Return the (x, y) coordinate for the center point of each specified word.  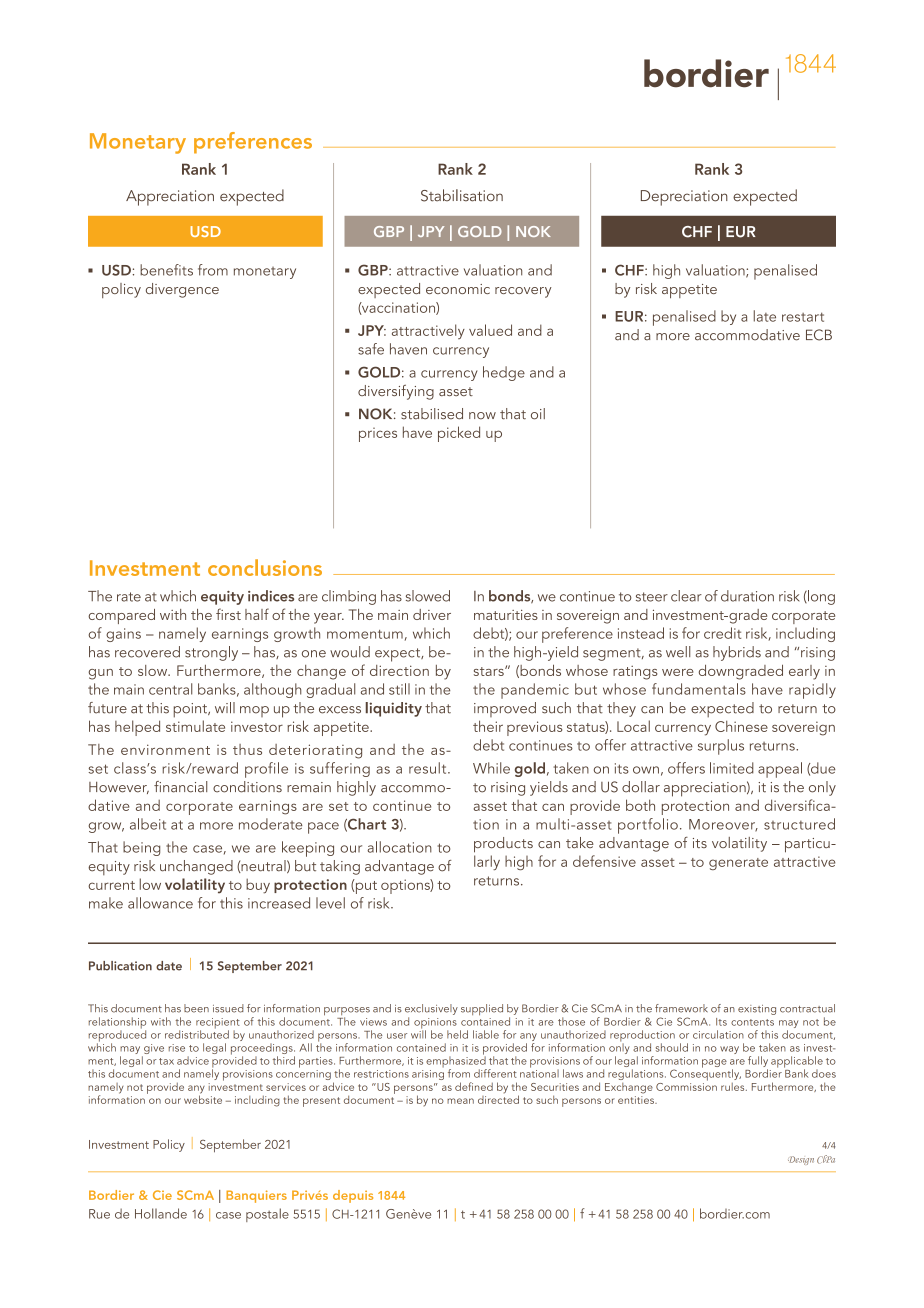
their (488, 726)
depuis (353, 1196)
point (191, 710)
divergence (182, 290)
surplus (721, 747)
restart (803, 317)
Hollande (161, 1213)
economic (458, 289)
